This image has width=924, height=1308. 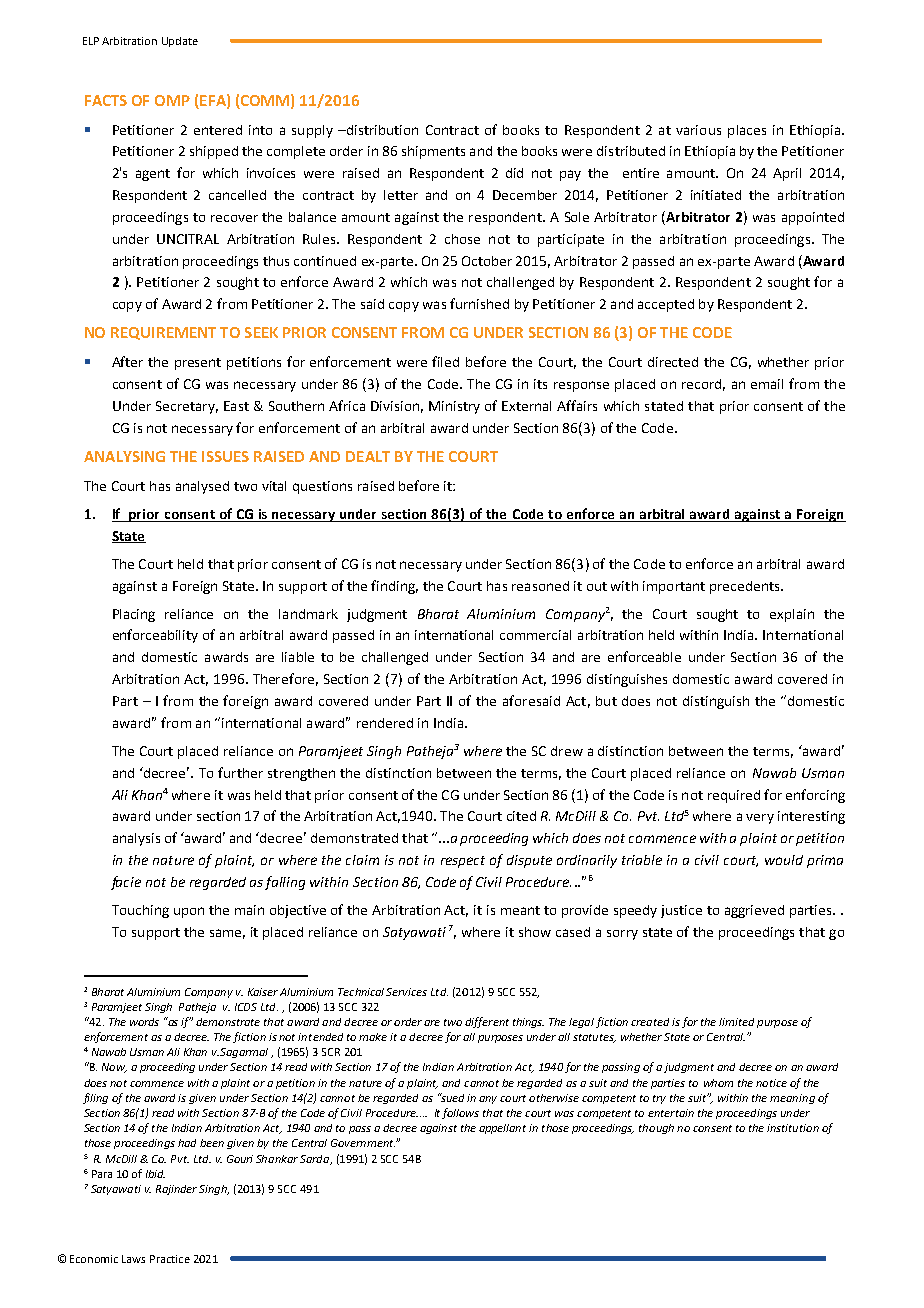 What do you see at coordinates (460, 1113) in the image?
I see `follows` at bounding box center [460, 1113].
